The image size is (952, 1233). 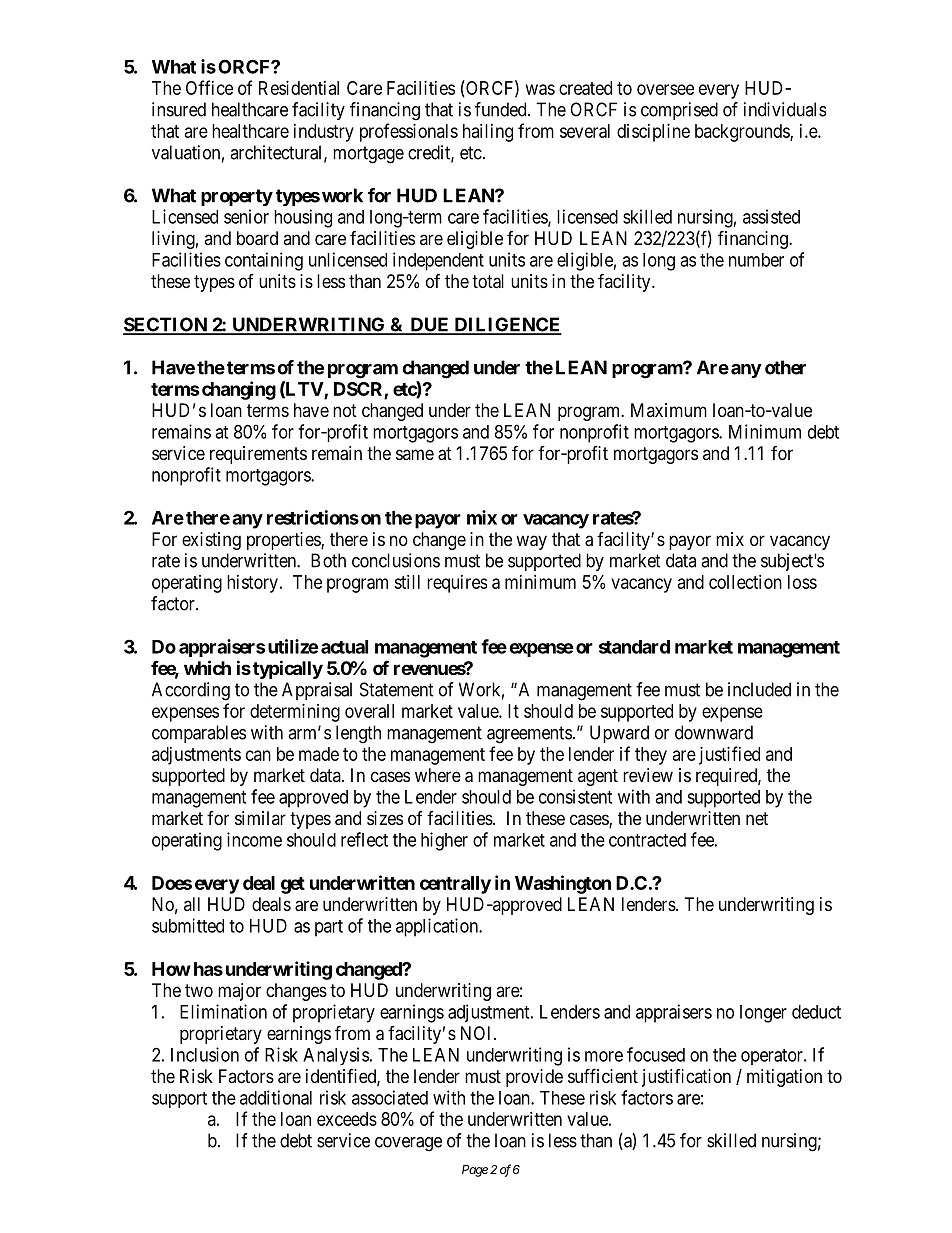 I want to click on According, so click(x=191, y=691).
